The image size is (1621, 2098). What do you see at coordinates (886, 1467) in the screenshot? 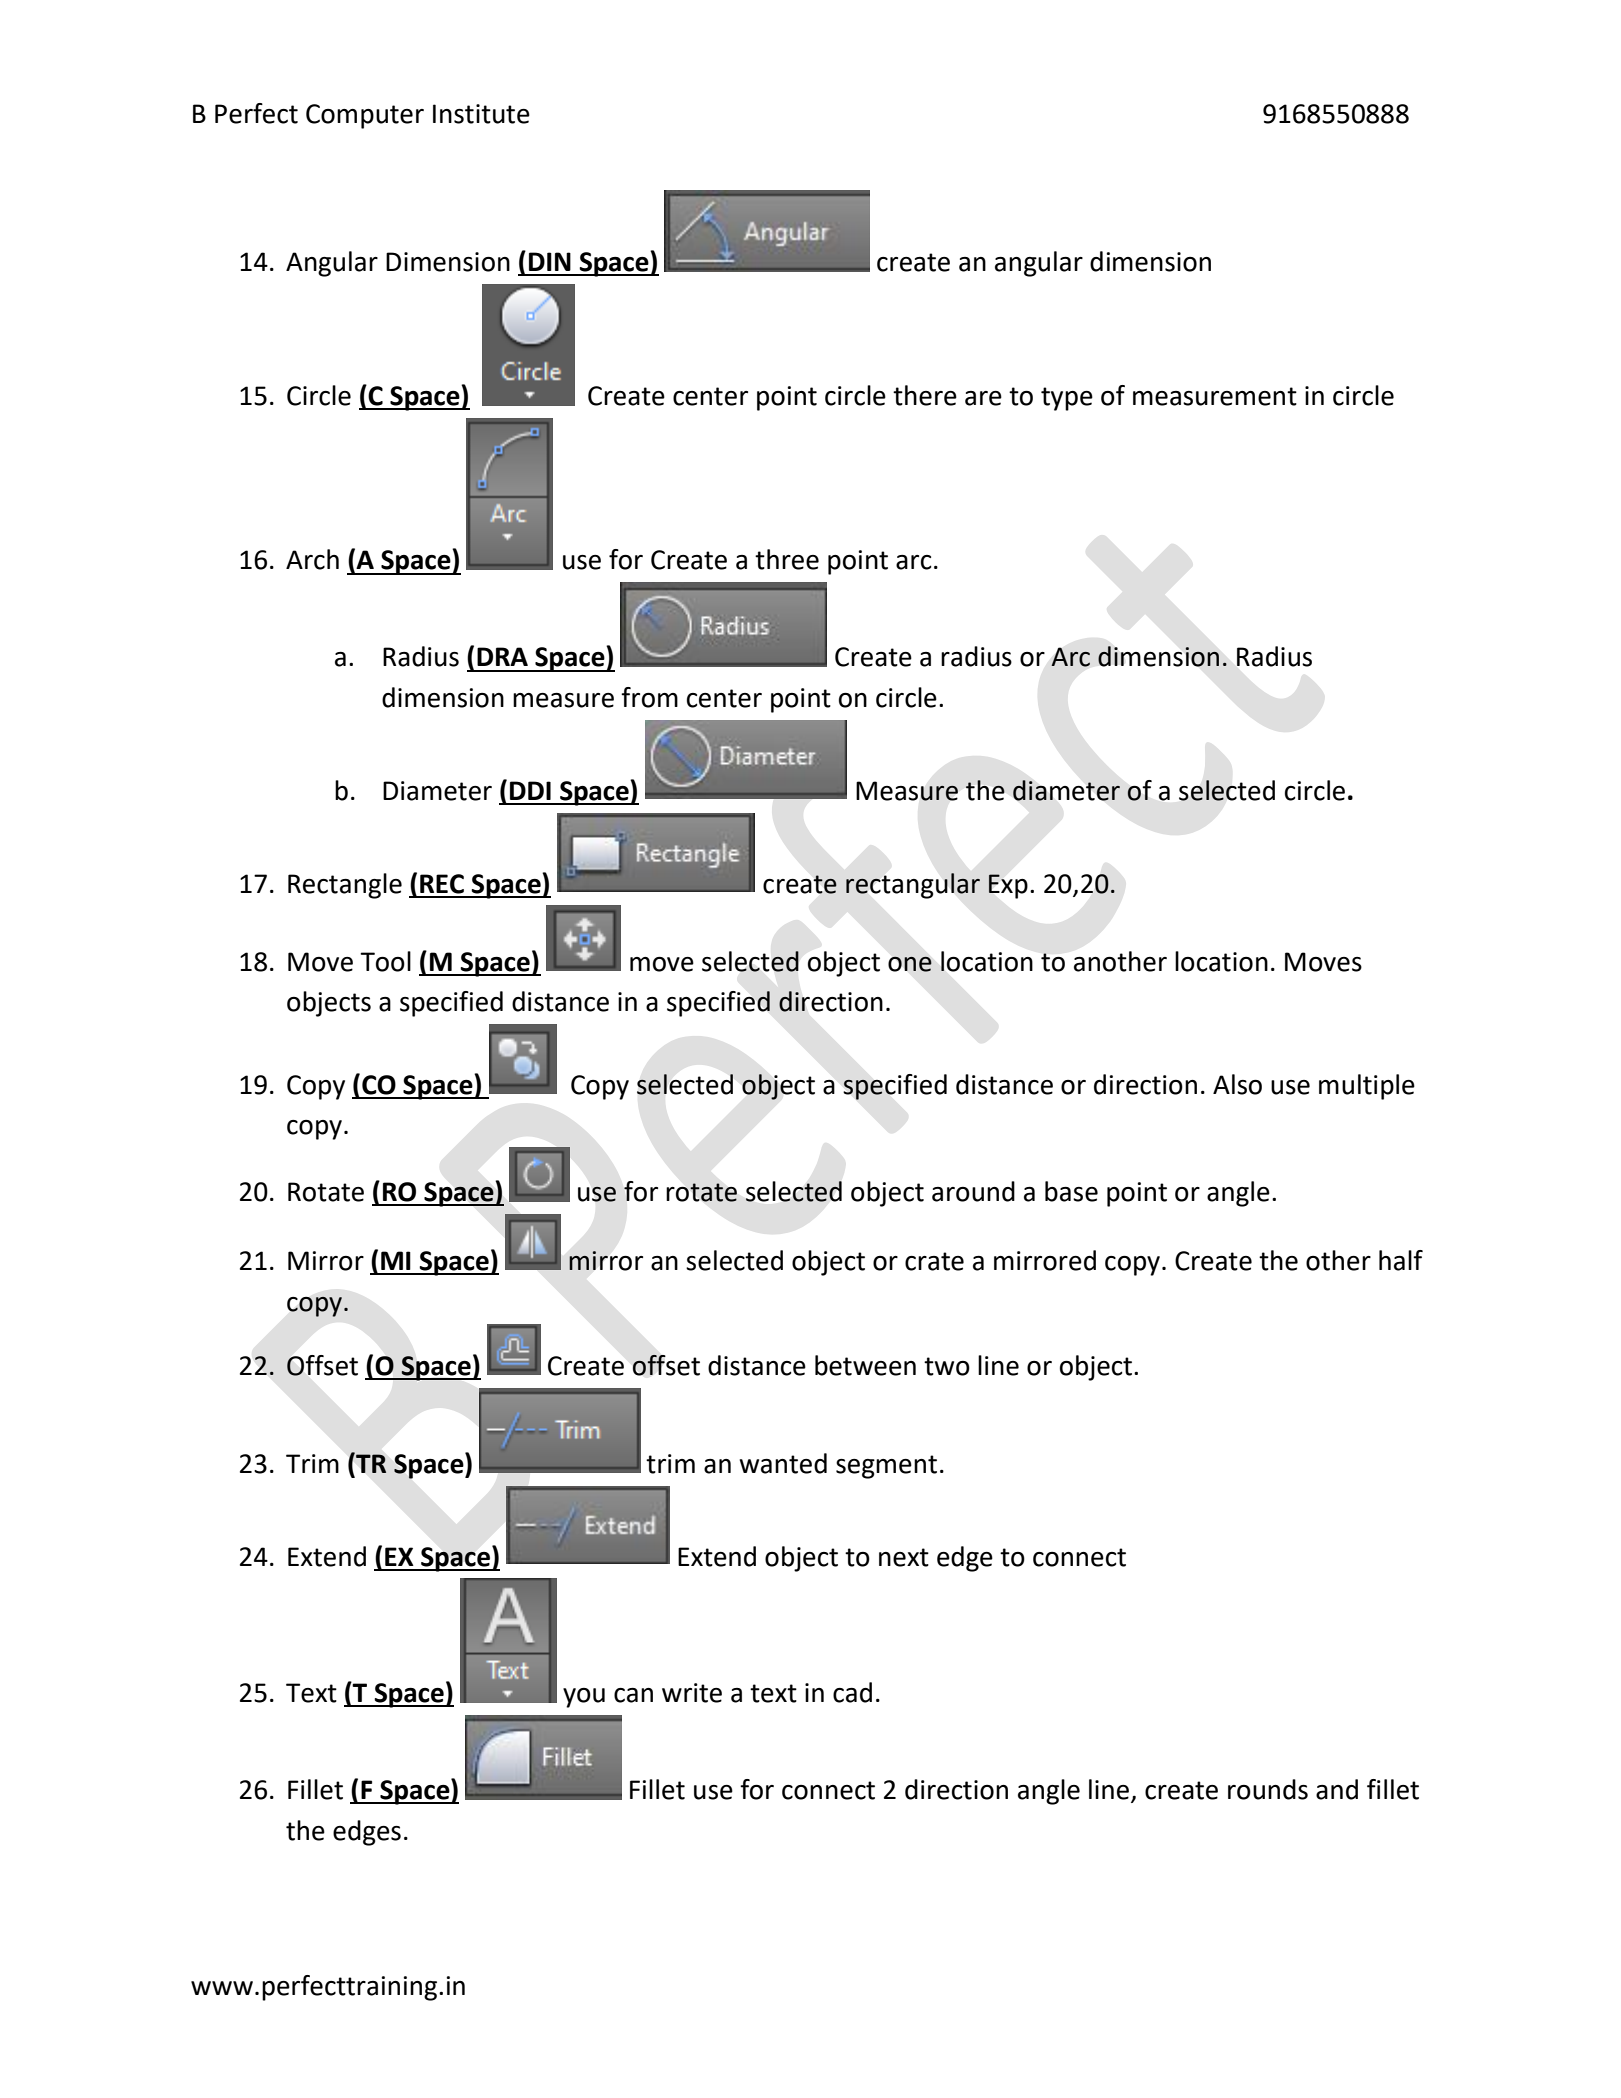
I see `segment` at bounding box center [886, 1467].
